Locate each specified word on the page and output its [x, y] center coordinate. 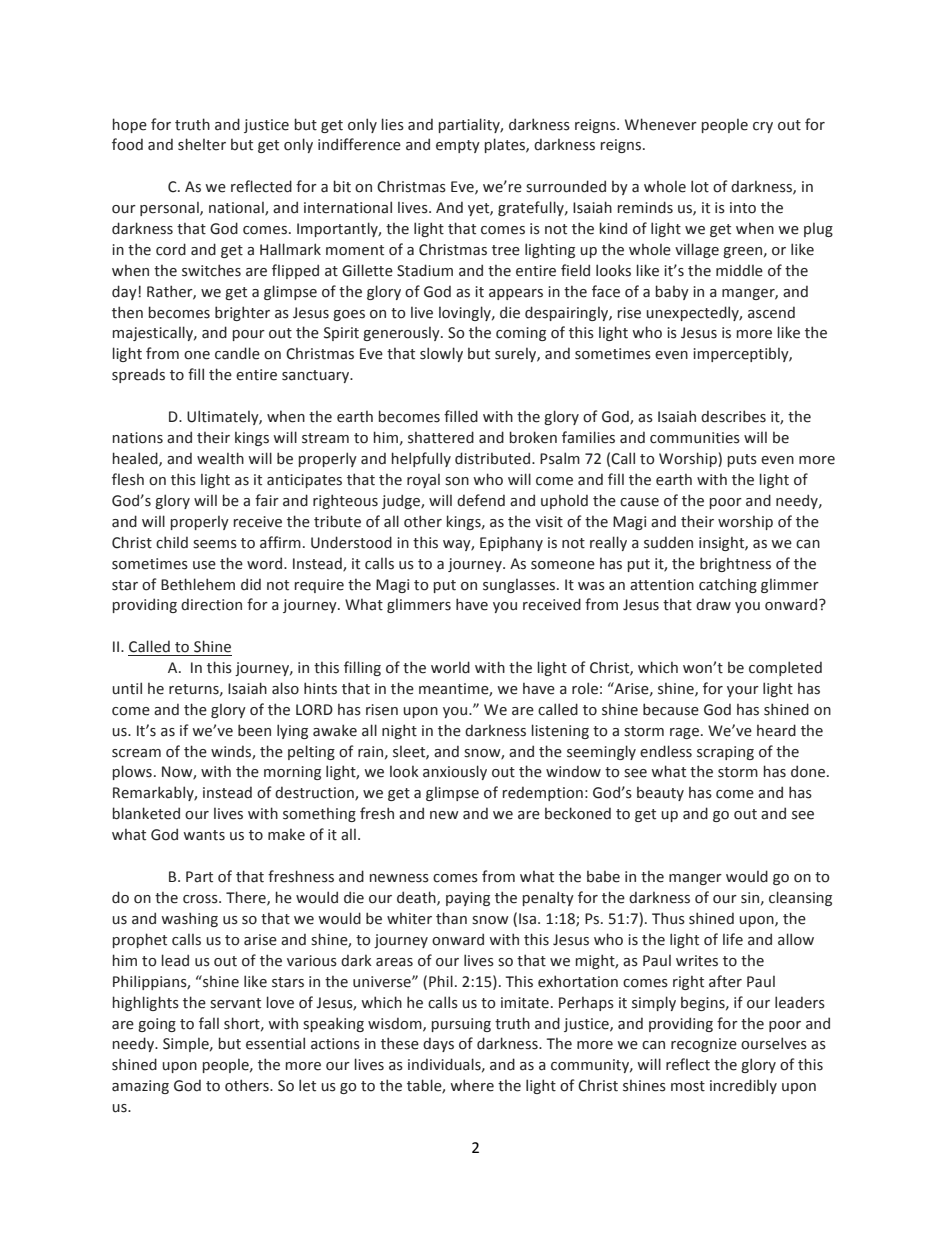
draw [713, 604]
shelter [202, 144]
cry [763, 127]
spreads [138, 375]
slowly [441, 354]
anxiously [455, 772]
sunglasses [520, 586]
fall [209, 1023]
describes [733, 416]
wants [204, 835]
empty [458, 146]
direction [211, 604]
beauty [660, 794]
